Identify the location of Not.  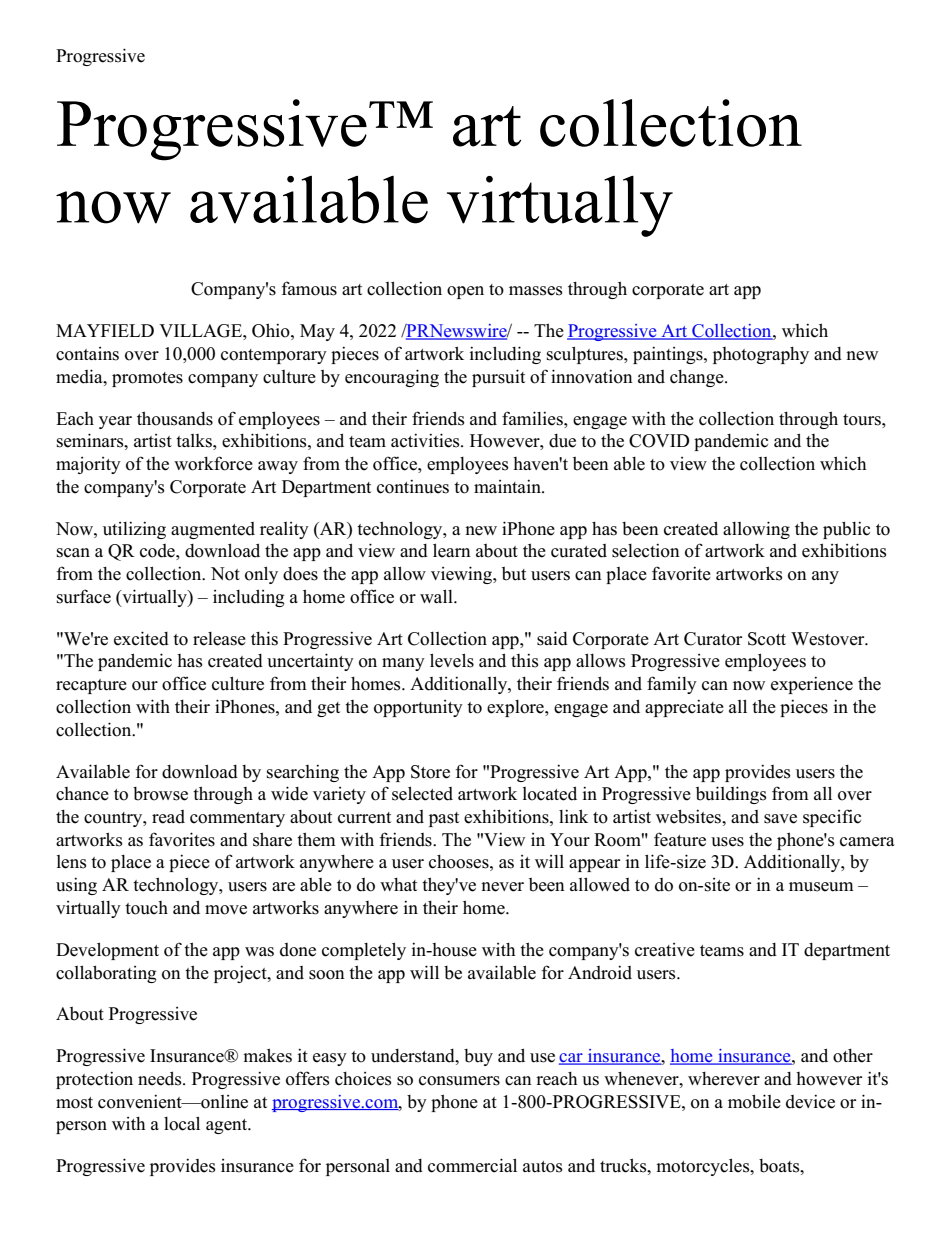
(225, 574).
